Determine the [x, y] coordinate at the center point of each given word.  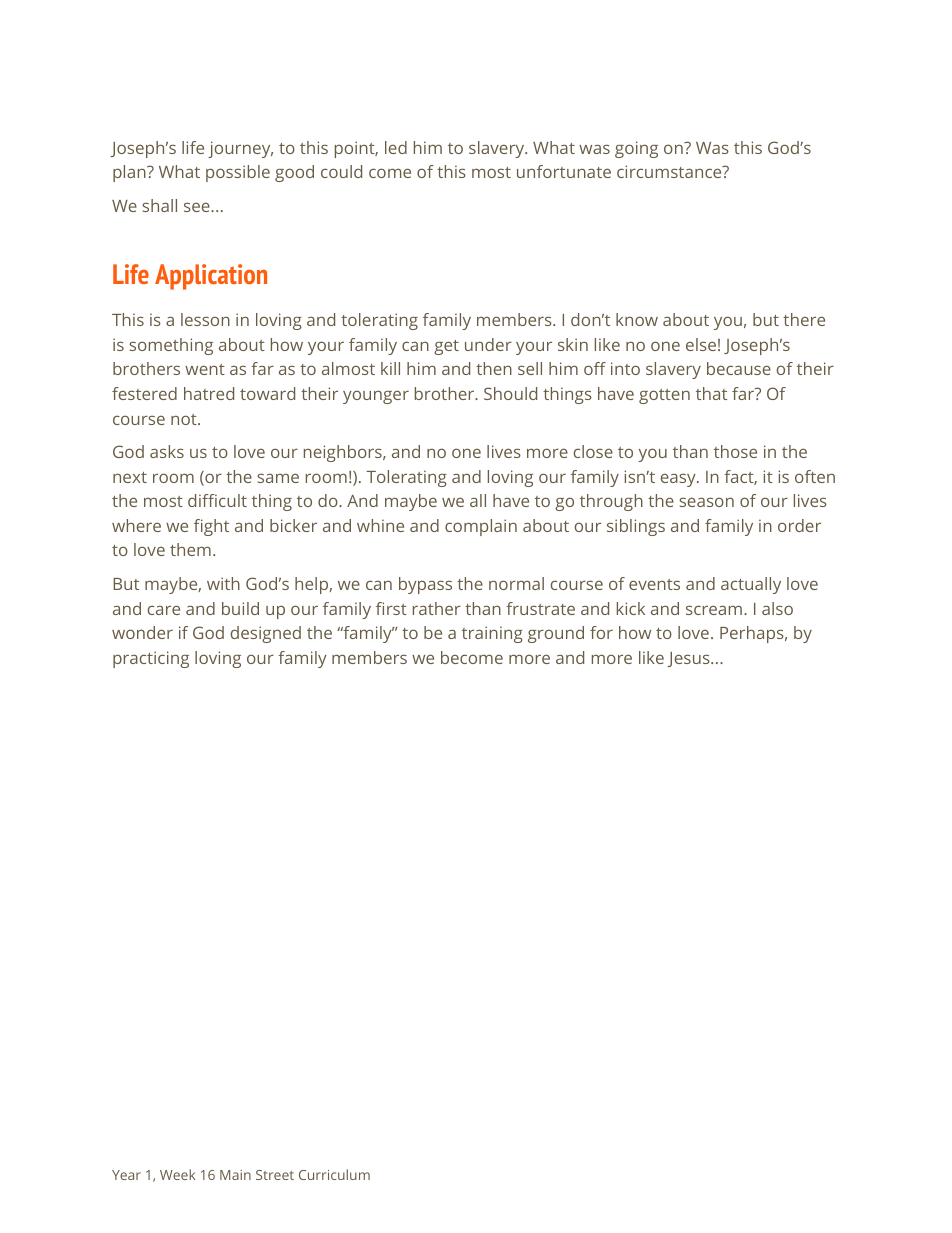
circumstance [670, 171]
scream [714, 610]
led [396, 147]
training [492, 634]
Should [510, 393]
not [185, 419]
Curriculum [334, 1174]
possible [238, 173]
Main [235, 1175]
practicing [151, 659]
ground [556, 634]
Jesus [689, 659]
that [711, 393]
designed [266, 634]
